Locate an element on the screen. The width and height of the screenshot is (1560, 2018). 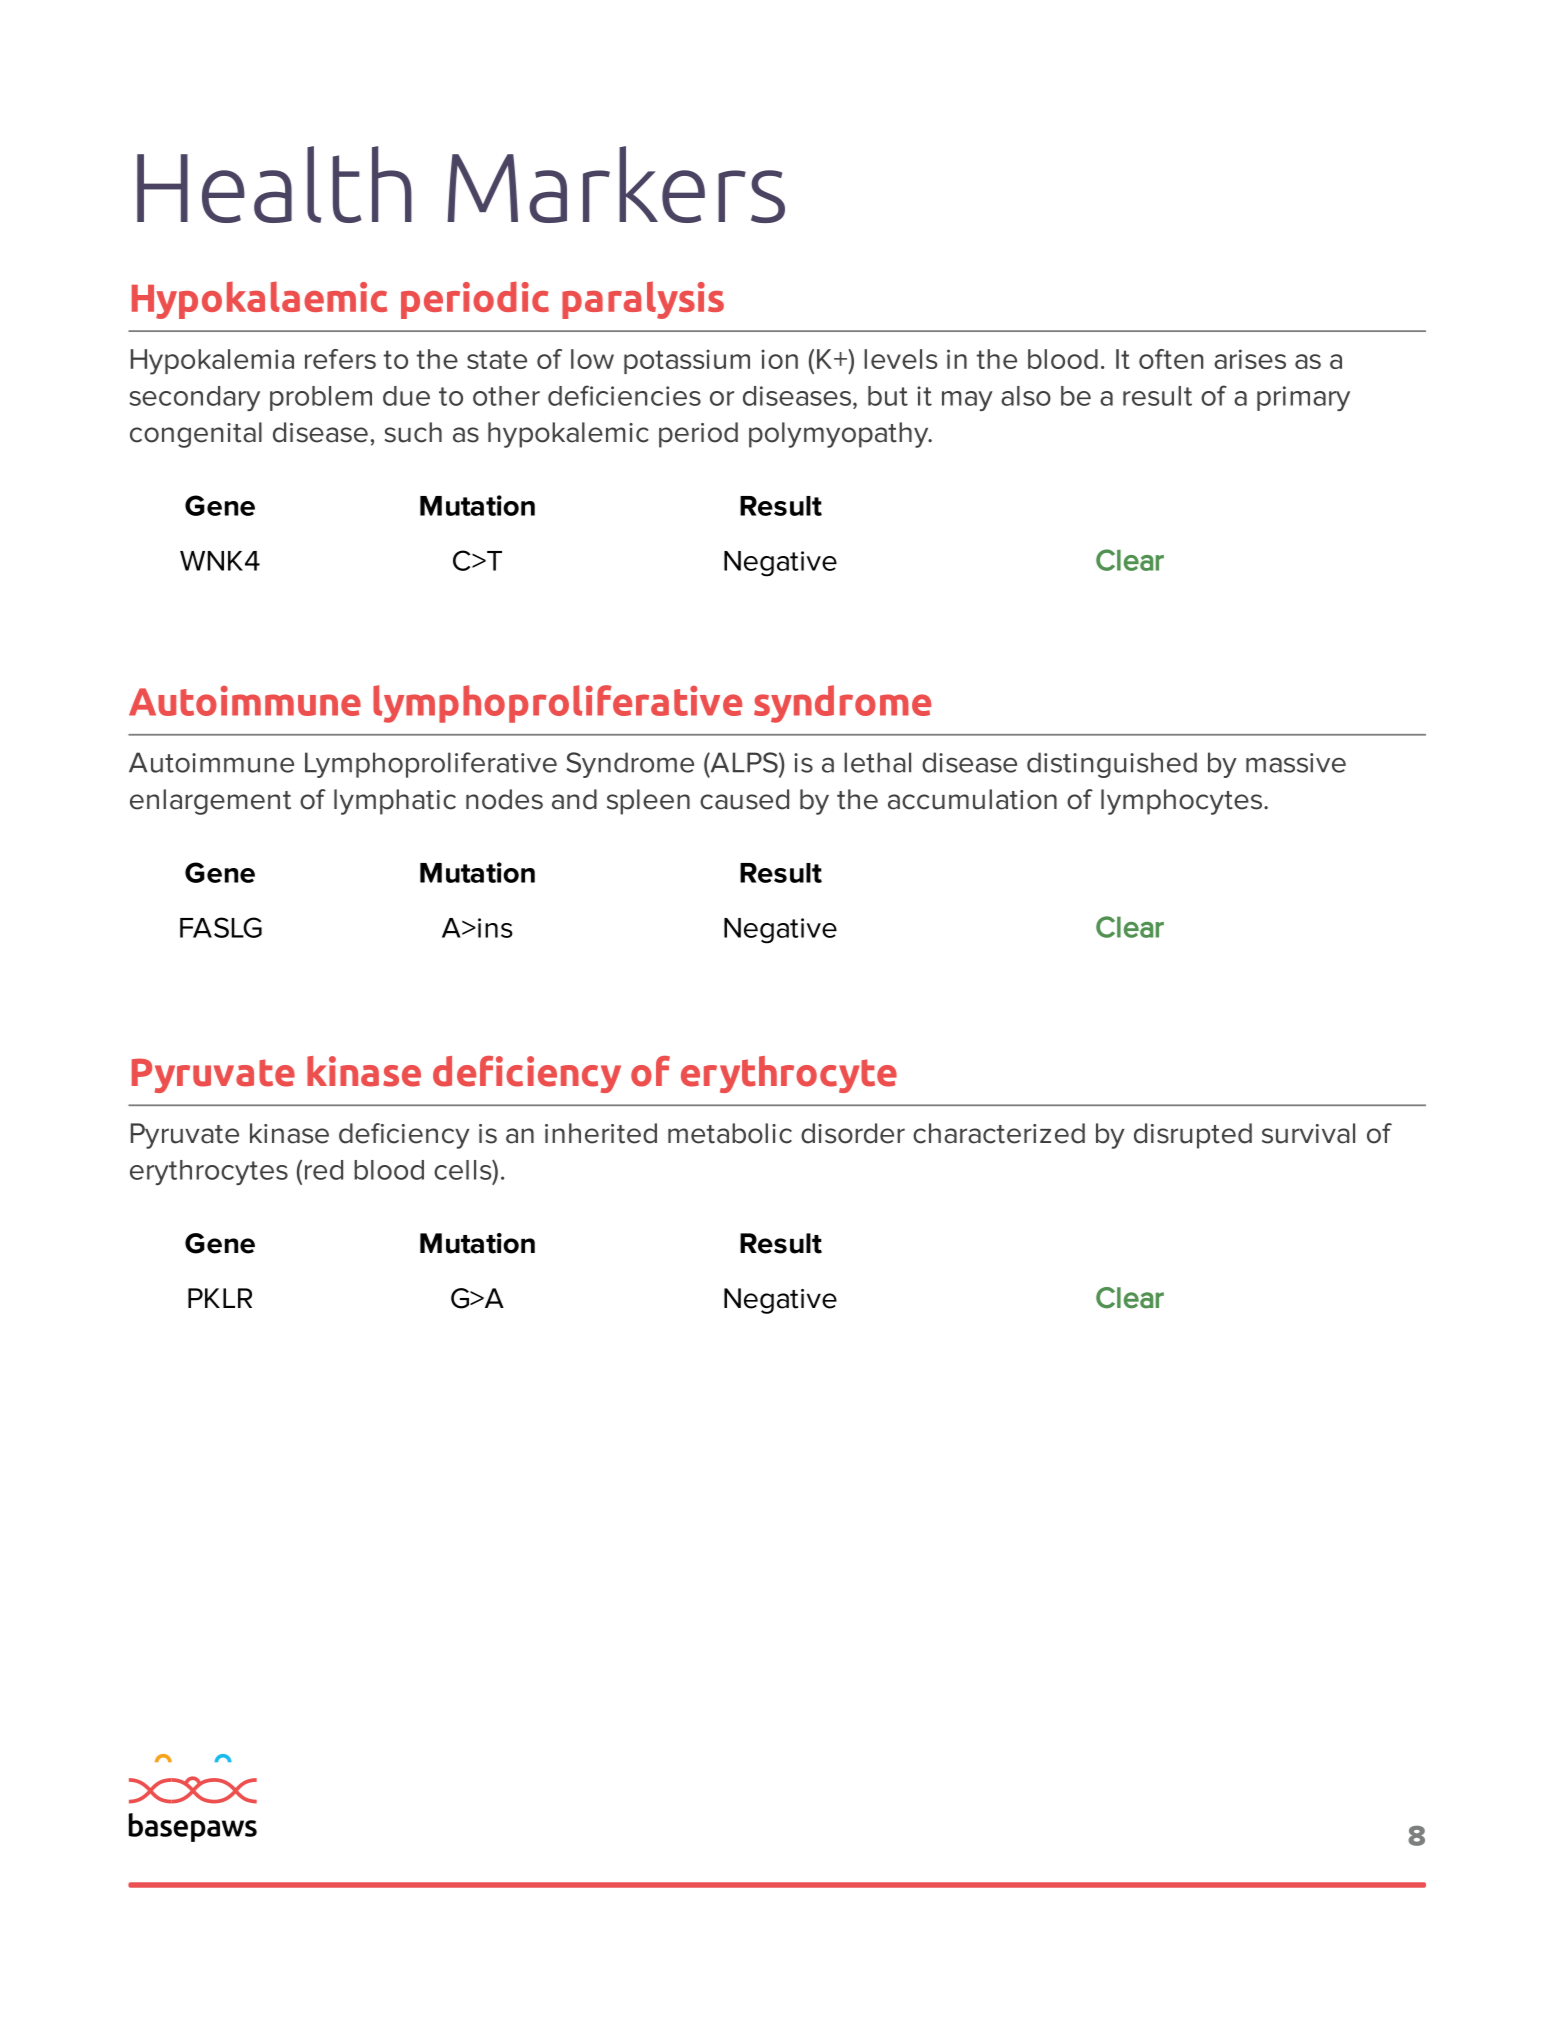
hypokalemic is located at coordinates (568, 435).
